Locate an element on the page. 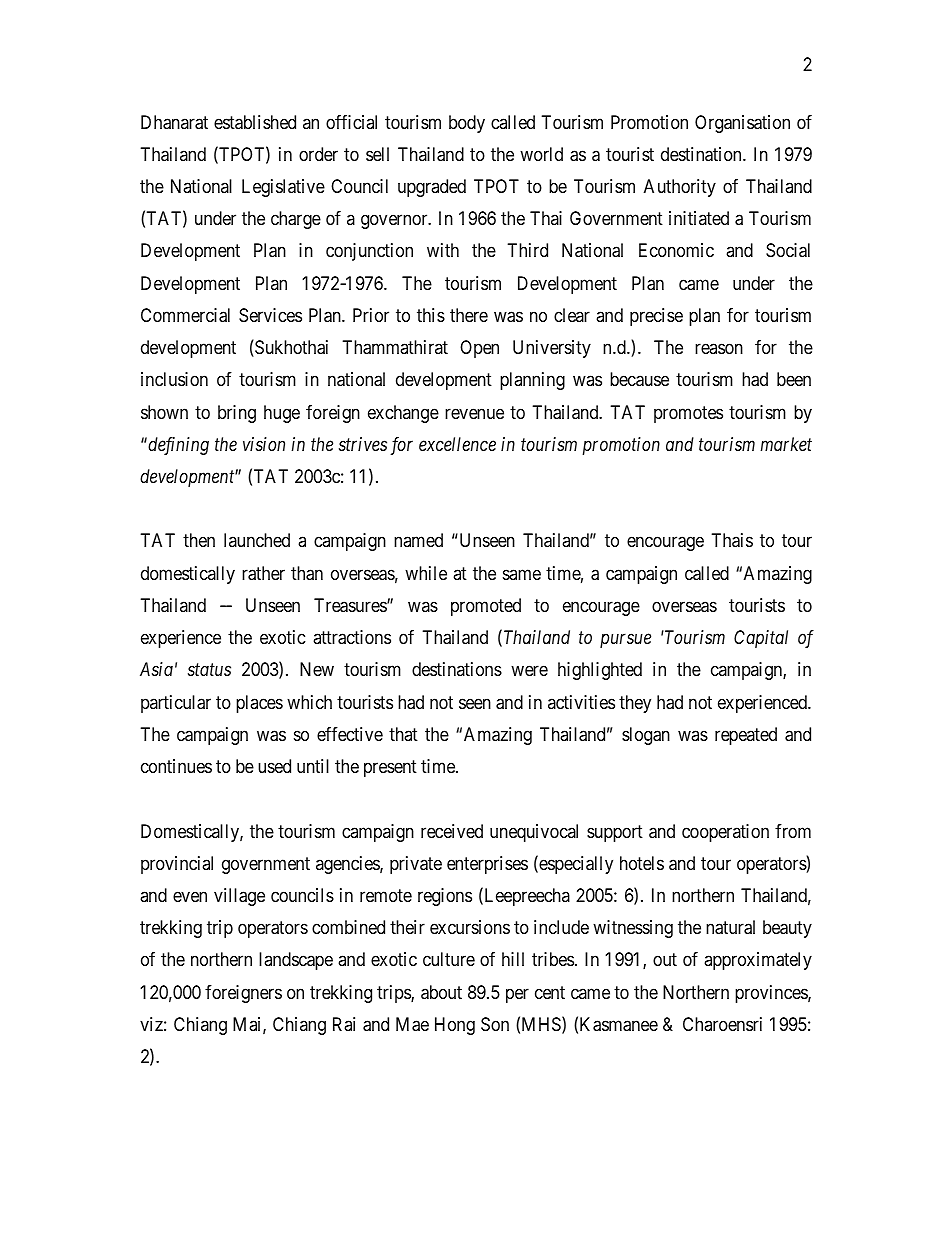 The width and height of the page is (952, 1233). same is located at coordinates (522, 574).
